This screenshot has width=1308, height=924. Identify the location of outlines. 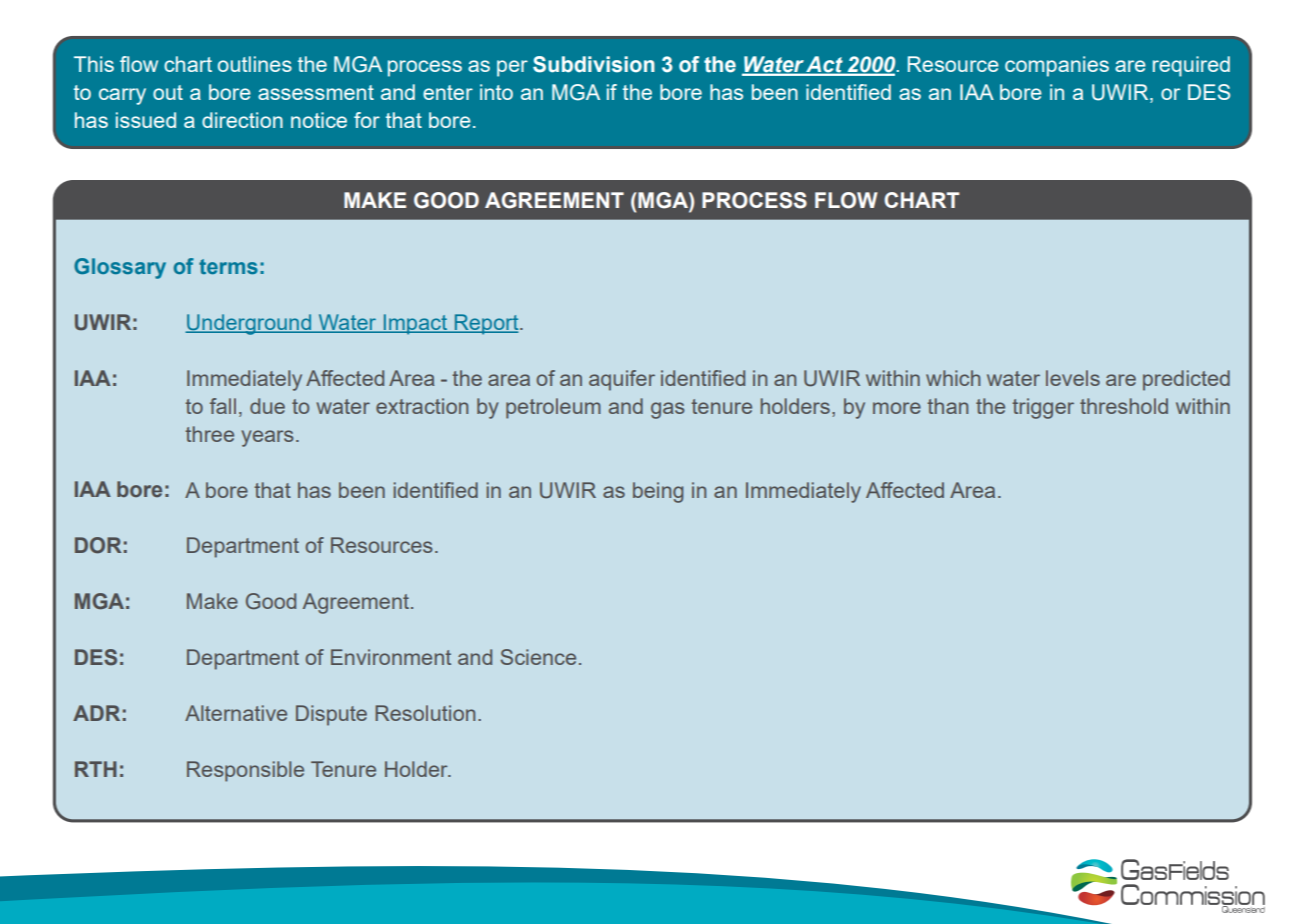
(255, 64).
